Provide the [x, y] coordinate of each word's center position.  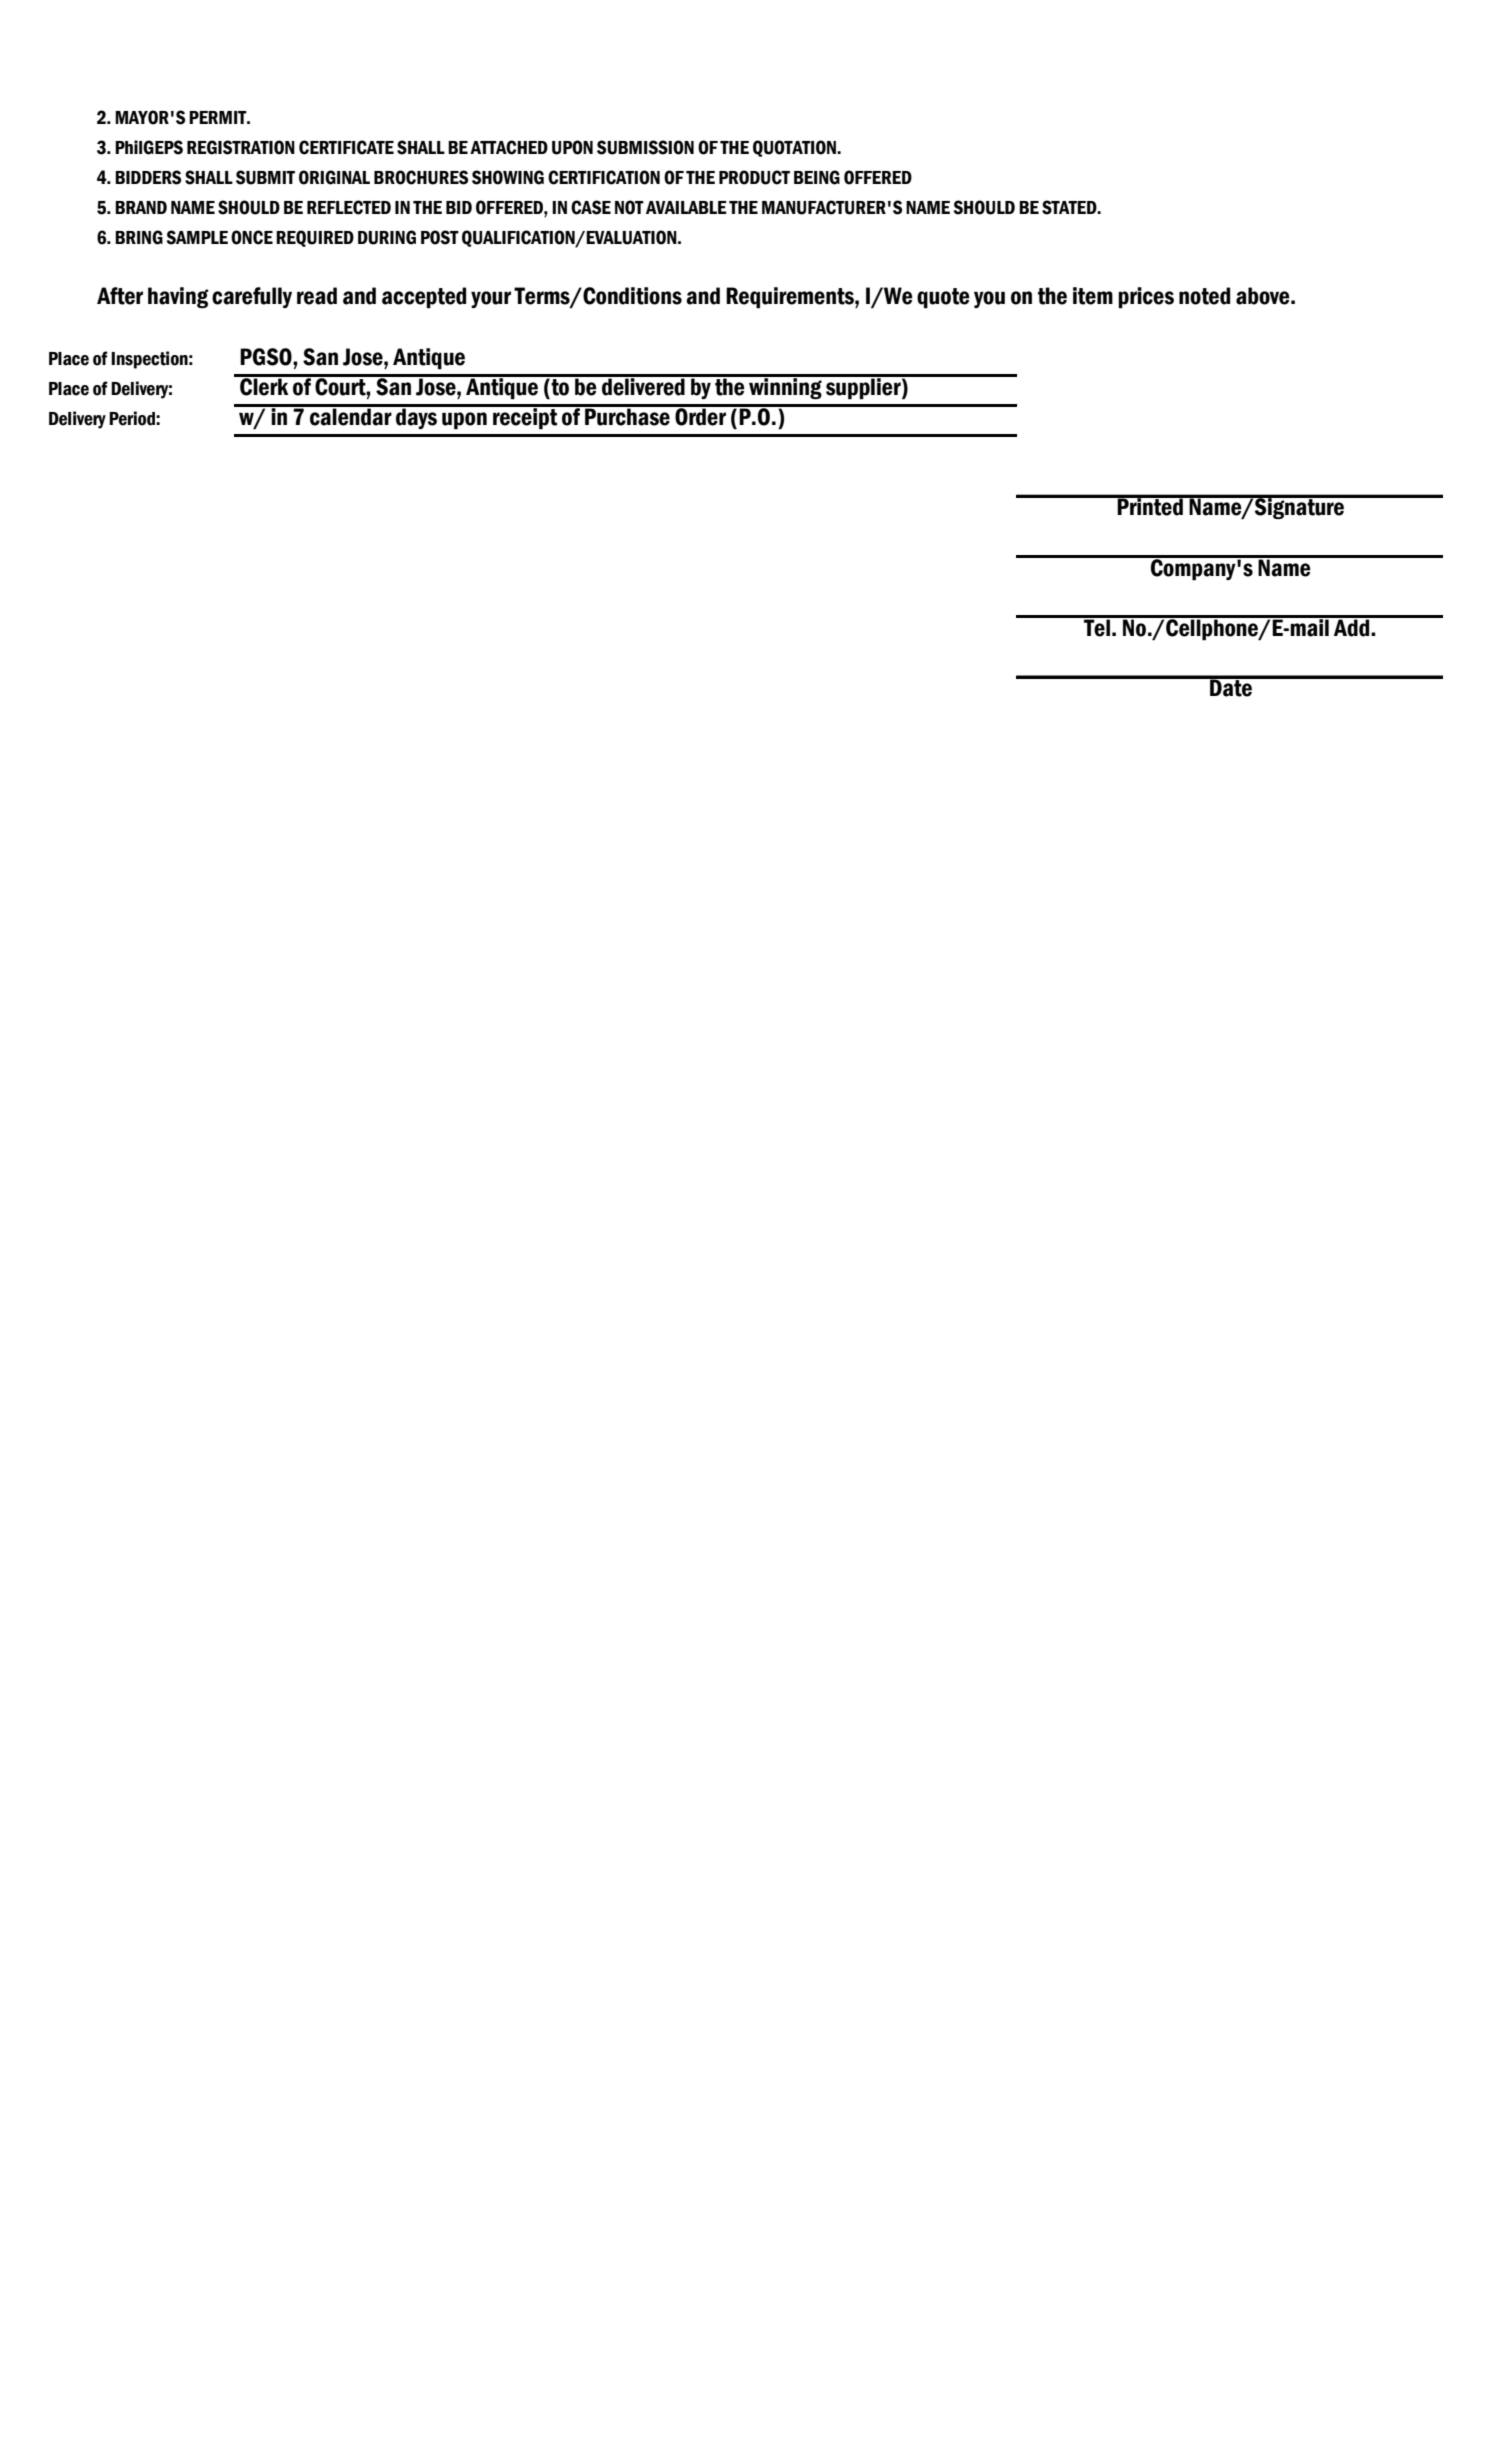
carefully [252, 297]
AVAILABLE [686, 207]
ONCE [252, 237]
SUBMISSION [645, 147]
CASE [591, 207]
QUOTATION [796, 148]
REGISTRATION [241, 147]
